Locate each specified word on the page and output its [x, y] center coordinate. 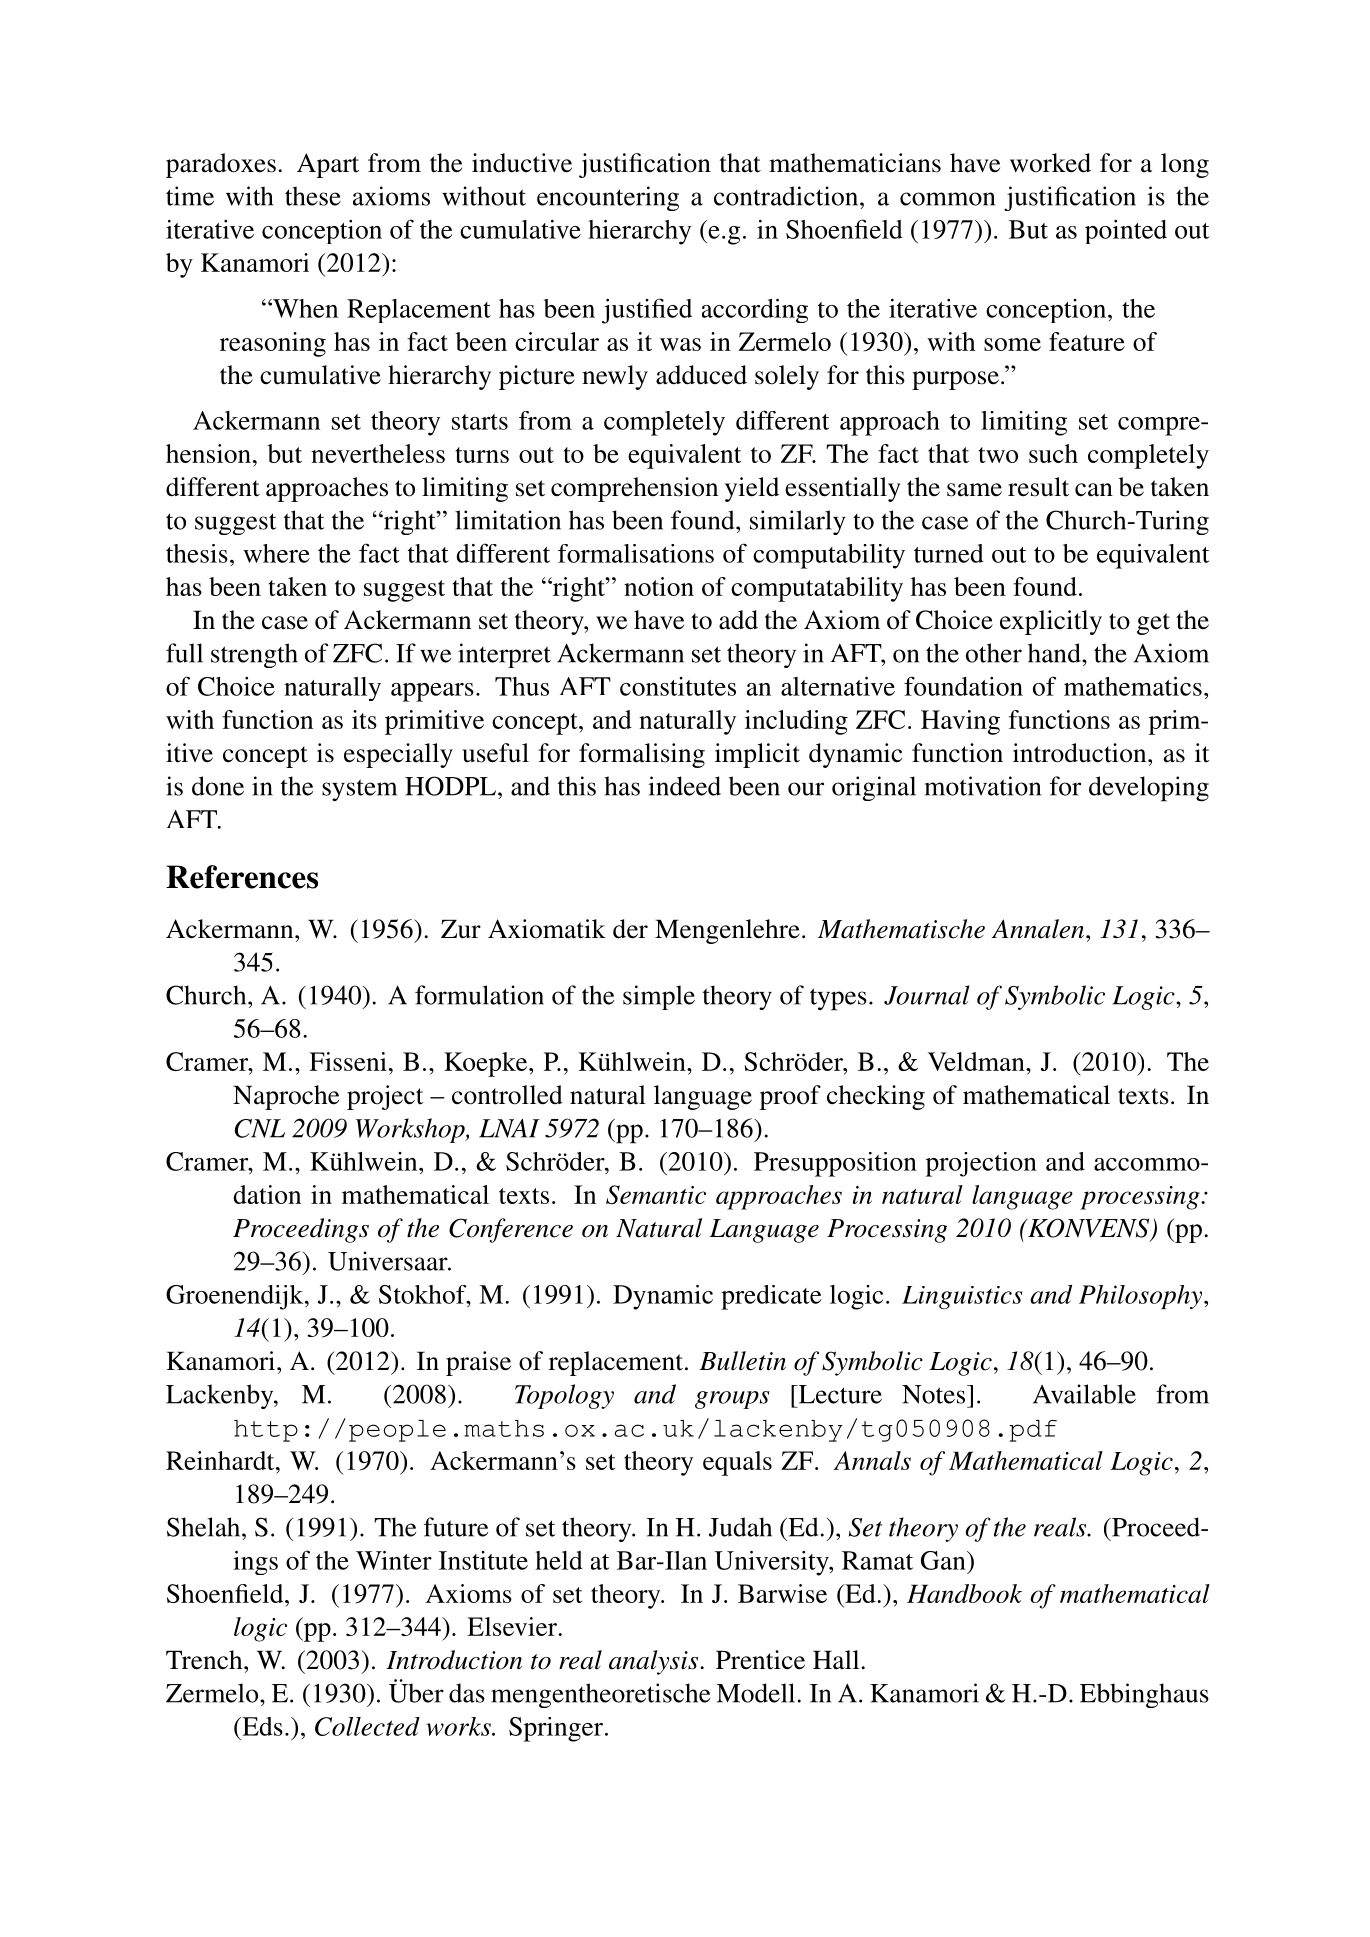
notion [659, 586]
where [276, 553]
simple [659, 997]
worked [1050, 163]
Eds [261, 1726]
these [313, 196]
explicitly [1051, 622]
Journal [926, 995]
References [242, 877]
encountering [608, 198]
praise [478, 1363]
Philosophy [1142, 1297]
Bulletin [742, 1361]
